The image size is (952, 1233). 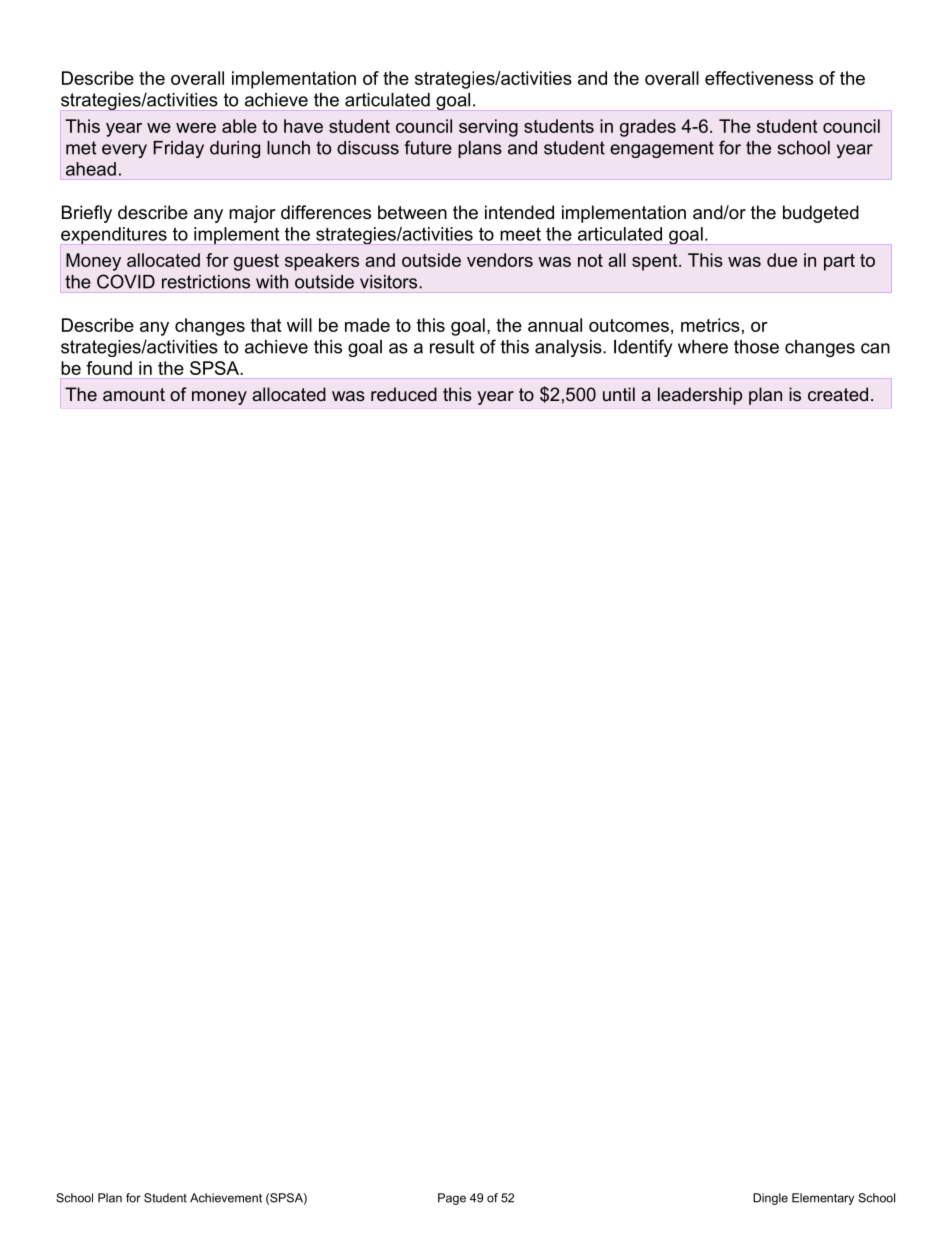 I want to click on created, so click(x=838, y=394).
